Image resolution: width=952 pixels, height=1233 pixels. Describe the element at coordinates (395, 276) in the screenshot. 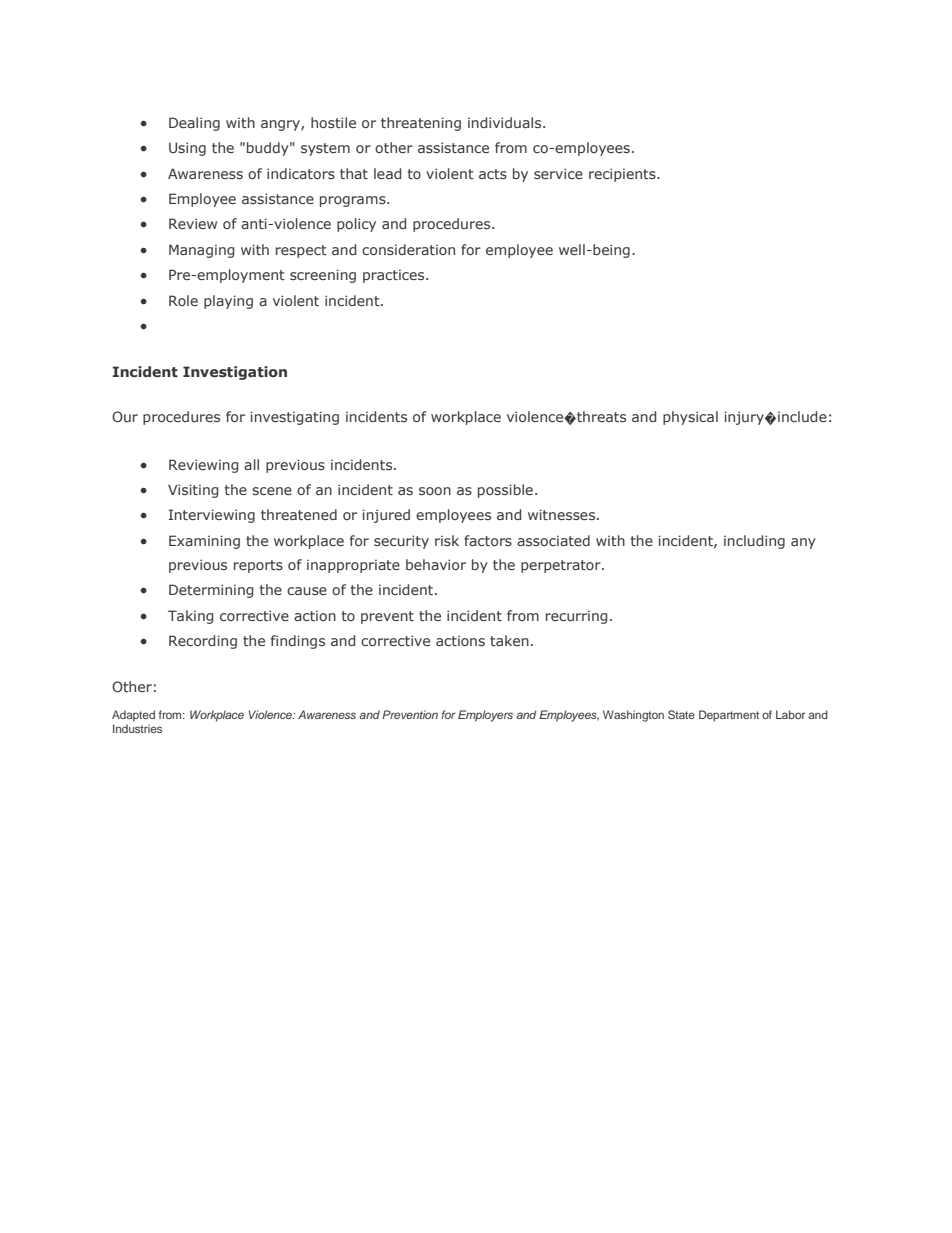

I see `practices` at that location.
